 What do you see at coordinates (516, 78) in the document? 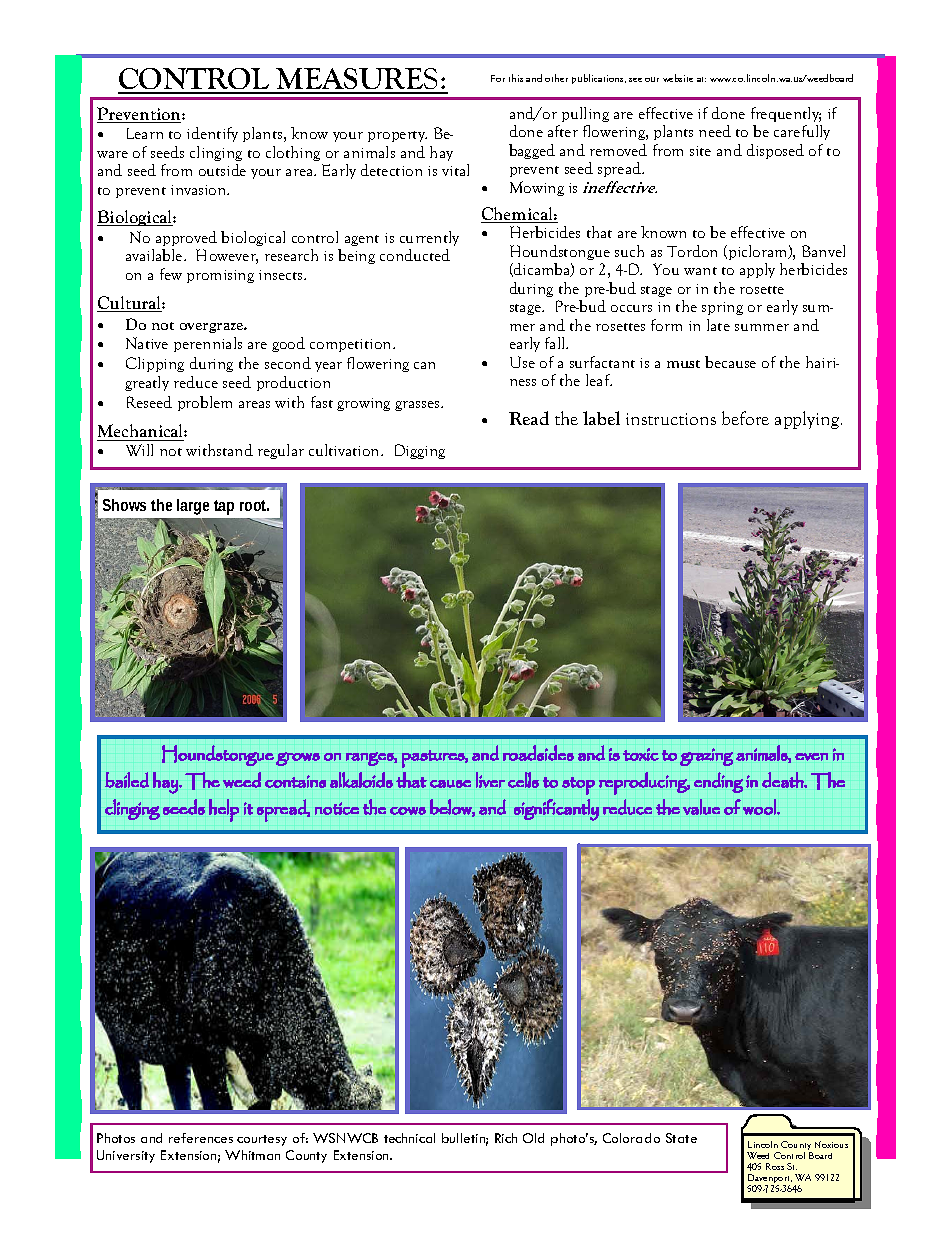
I see `this` at bounding box center [516, 78].
